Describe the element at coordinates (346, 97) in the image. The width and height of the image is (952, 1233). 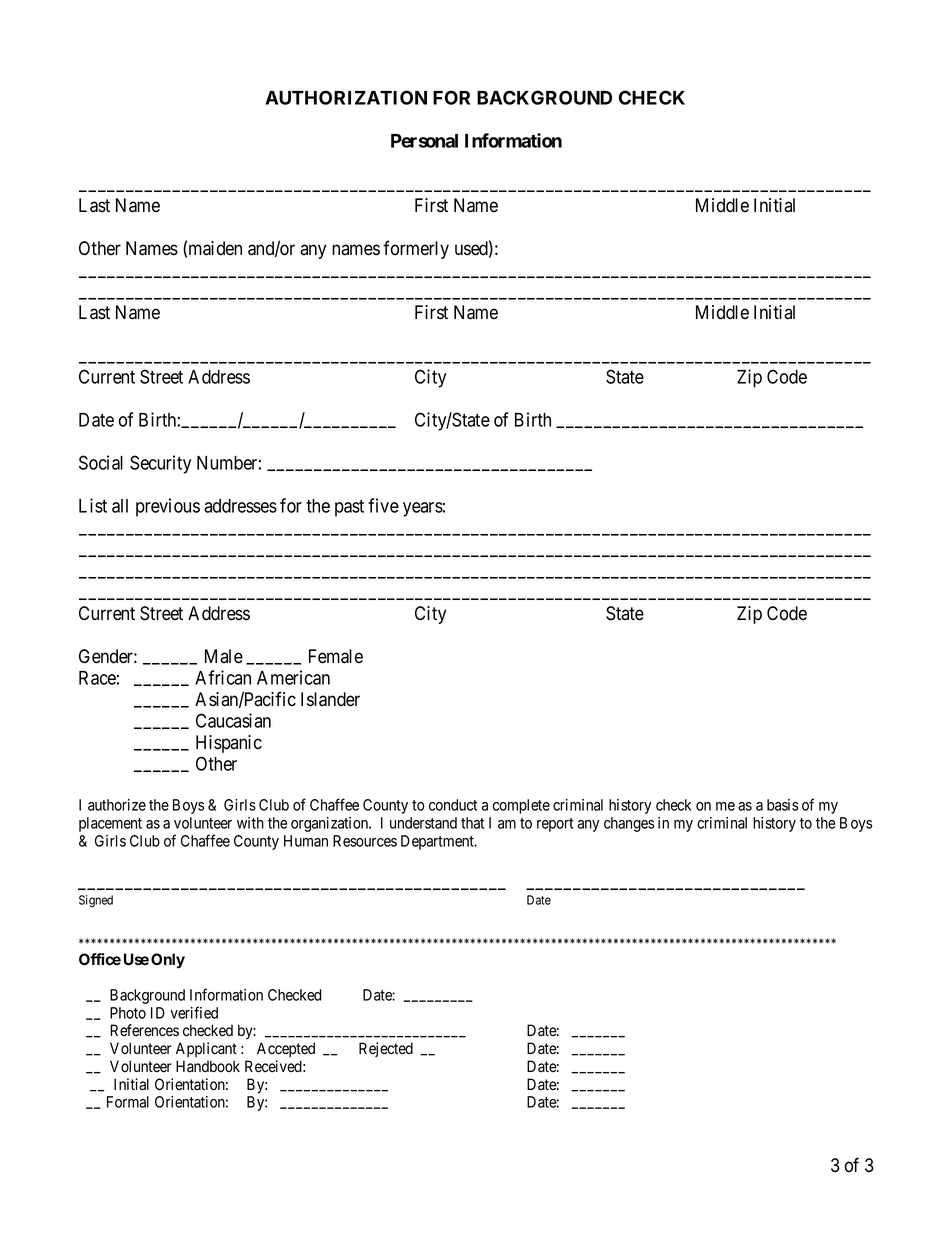
I see `AUTHORIZATION` at that location.
